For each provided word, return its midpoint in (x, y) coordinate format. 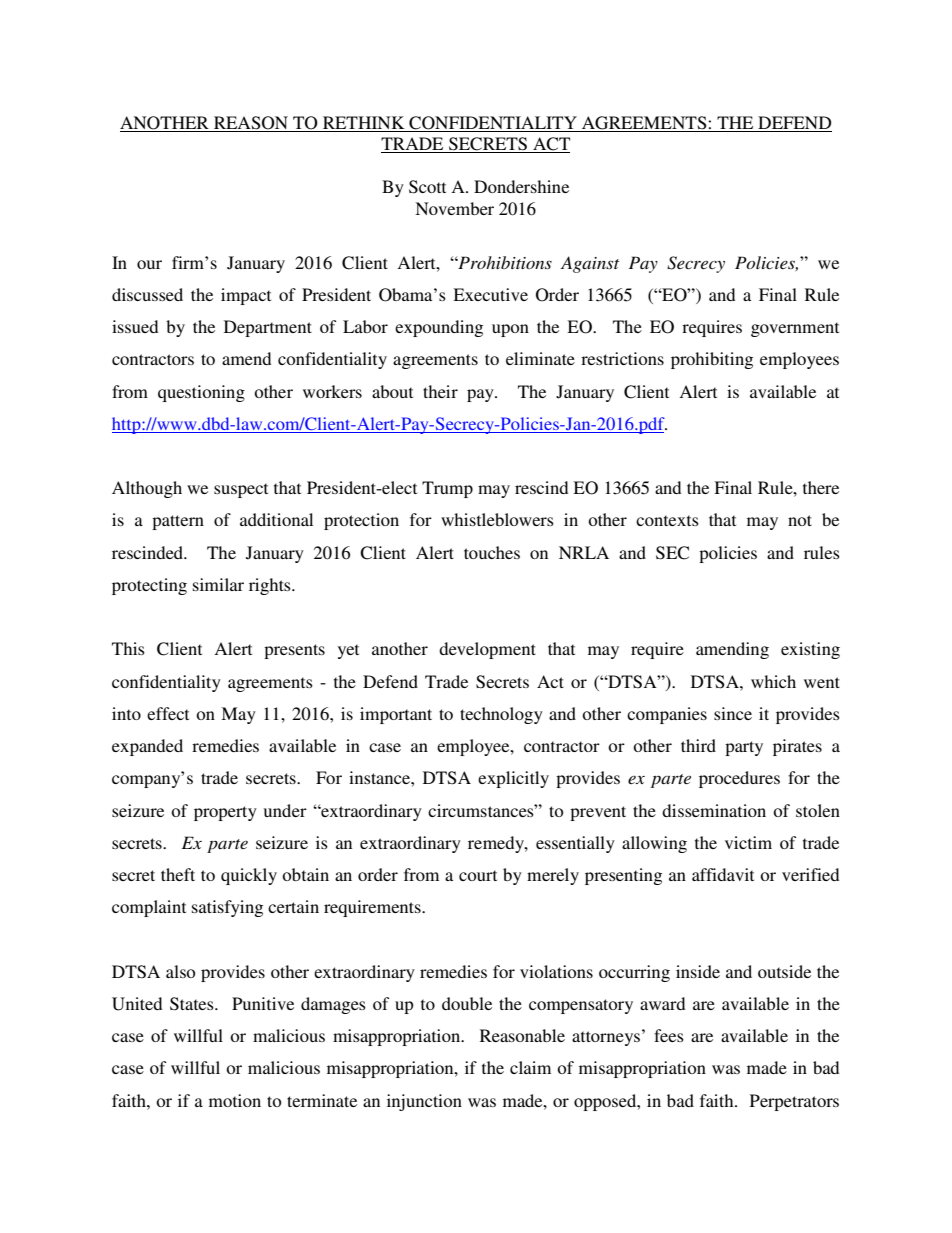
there (821, 487)
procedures (739, 779)
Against (590, 264)
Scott (427, 187)
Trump (447, 489)
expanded (147, 747)
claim (530, 1067)
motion (235, 1100)
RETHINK (364, 124)
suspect (241, 490)
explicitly (513, 779)
